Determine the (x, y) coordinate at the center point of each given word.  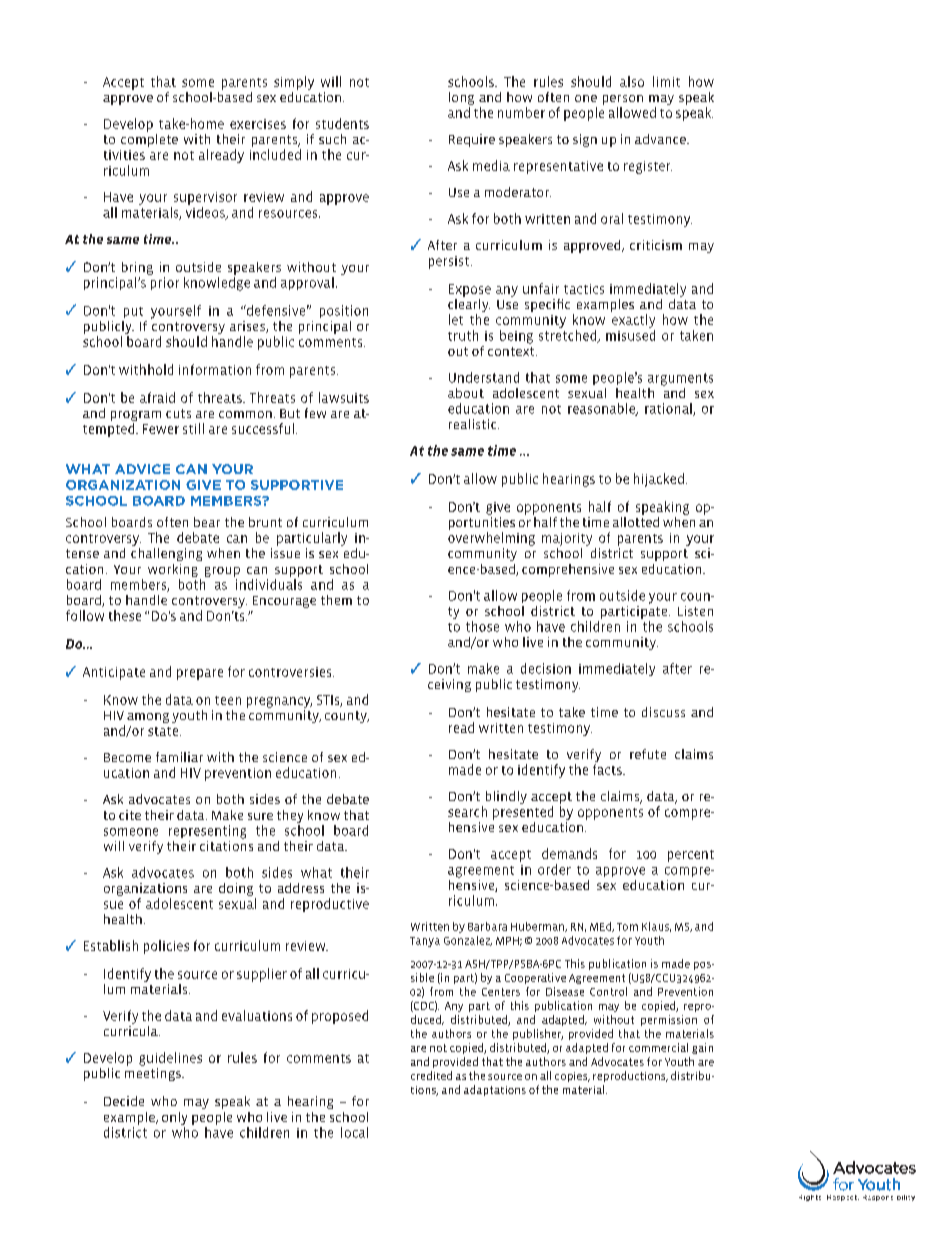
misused (630, 335)
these (125, 615)
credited (431, 1075)
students (342, 123)
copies (572, 1077)
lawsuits (344, 397)
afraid (157, 397)
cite (130, 815)
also (632, 81)
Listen (695, 611)
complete (149, 139)
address (301, 888)
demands (569, 853)
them (336, 600)
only (174, 1118)
